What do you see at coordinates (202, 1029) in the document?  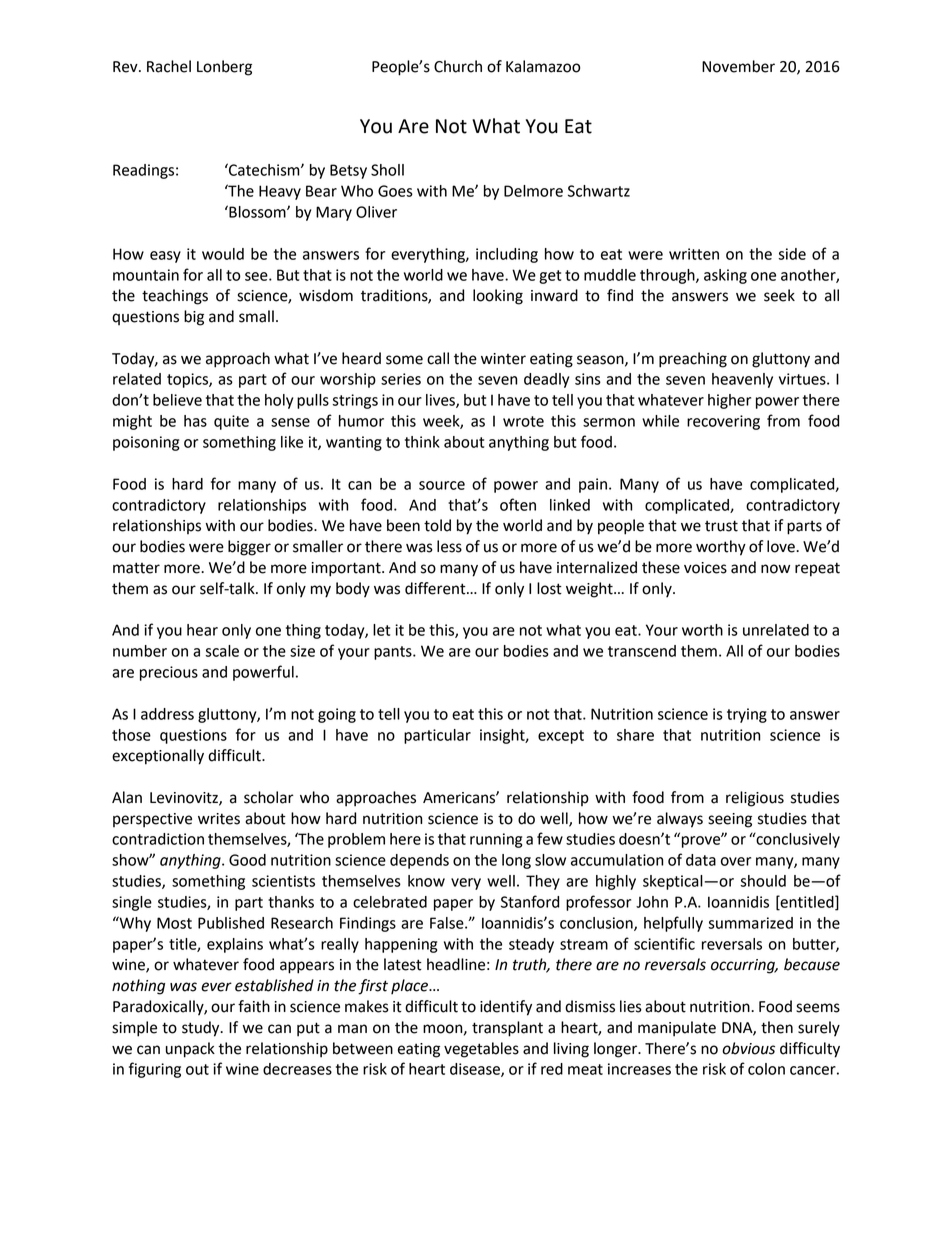 I see `study` at bounding box center [202, 1029].
